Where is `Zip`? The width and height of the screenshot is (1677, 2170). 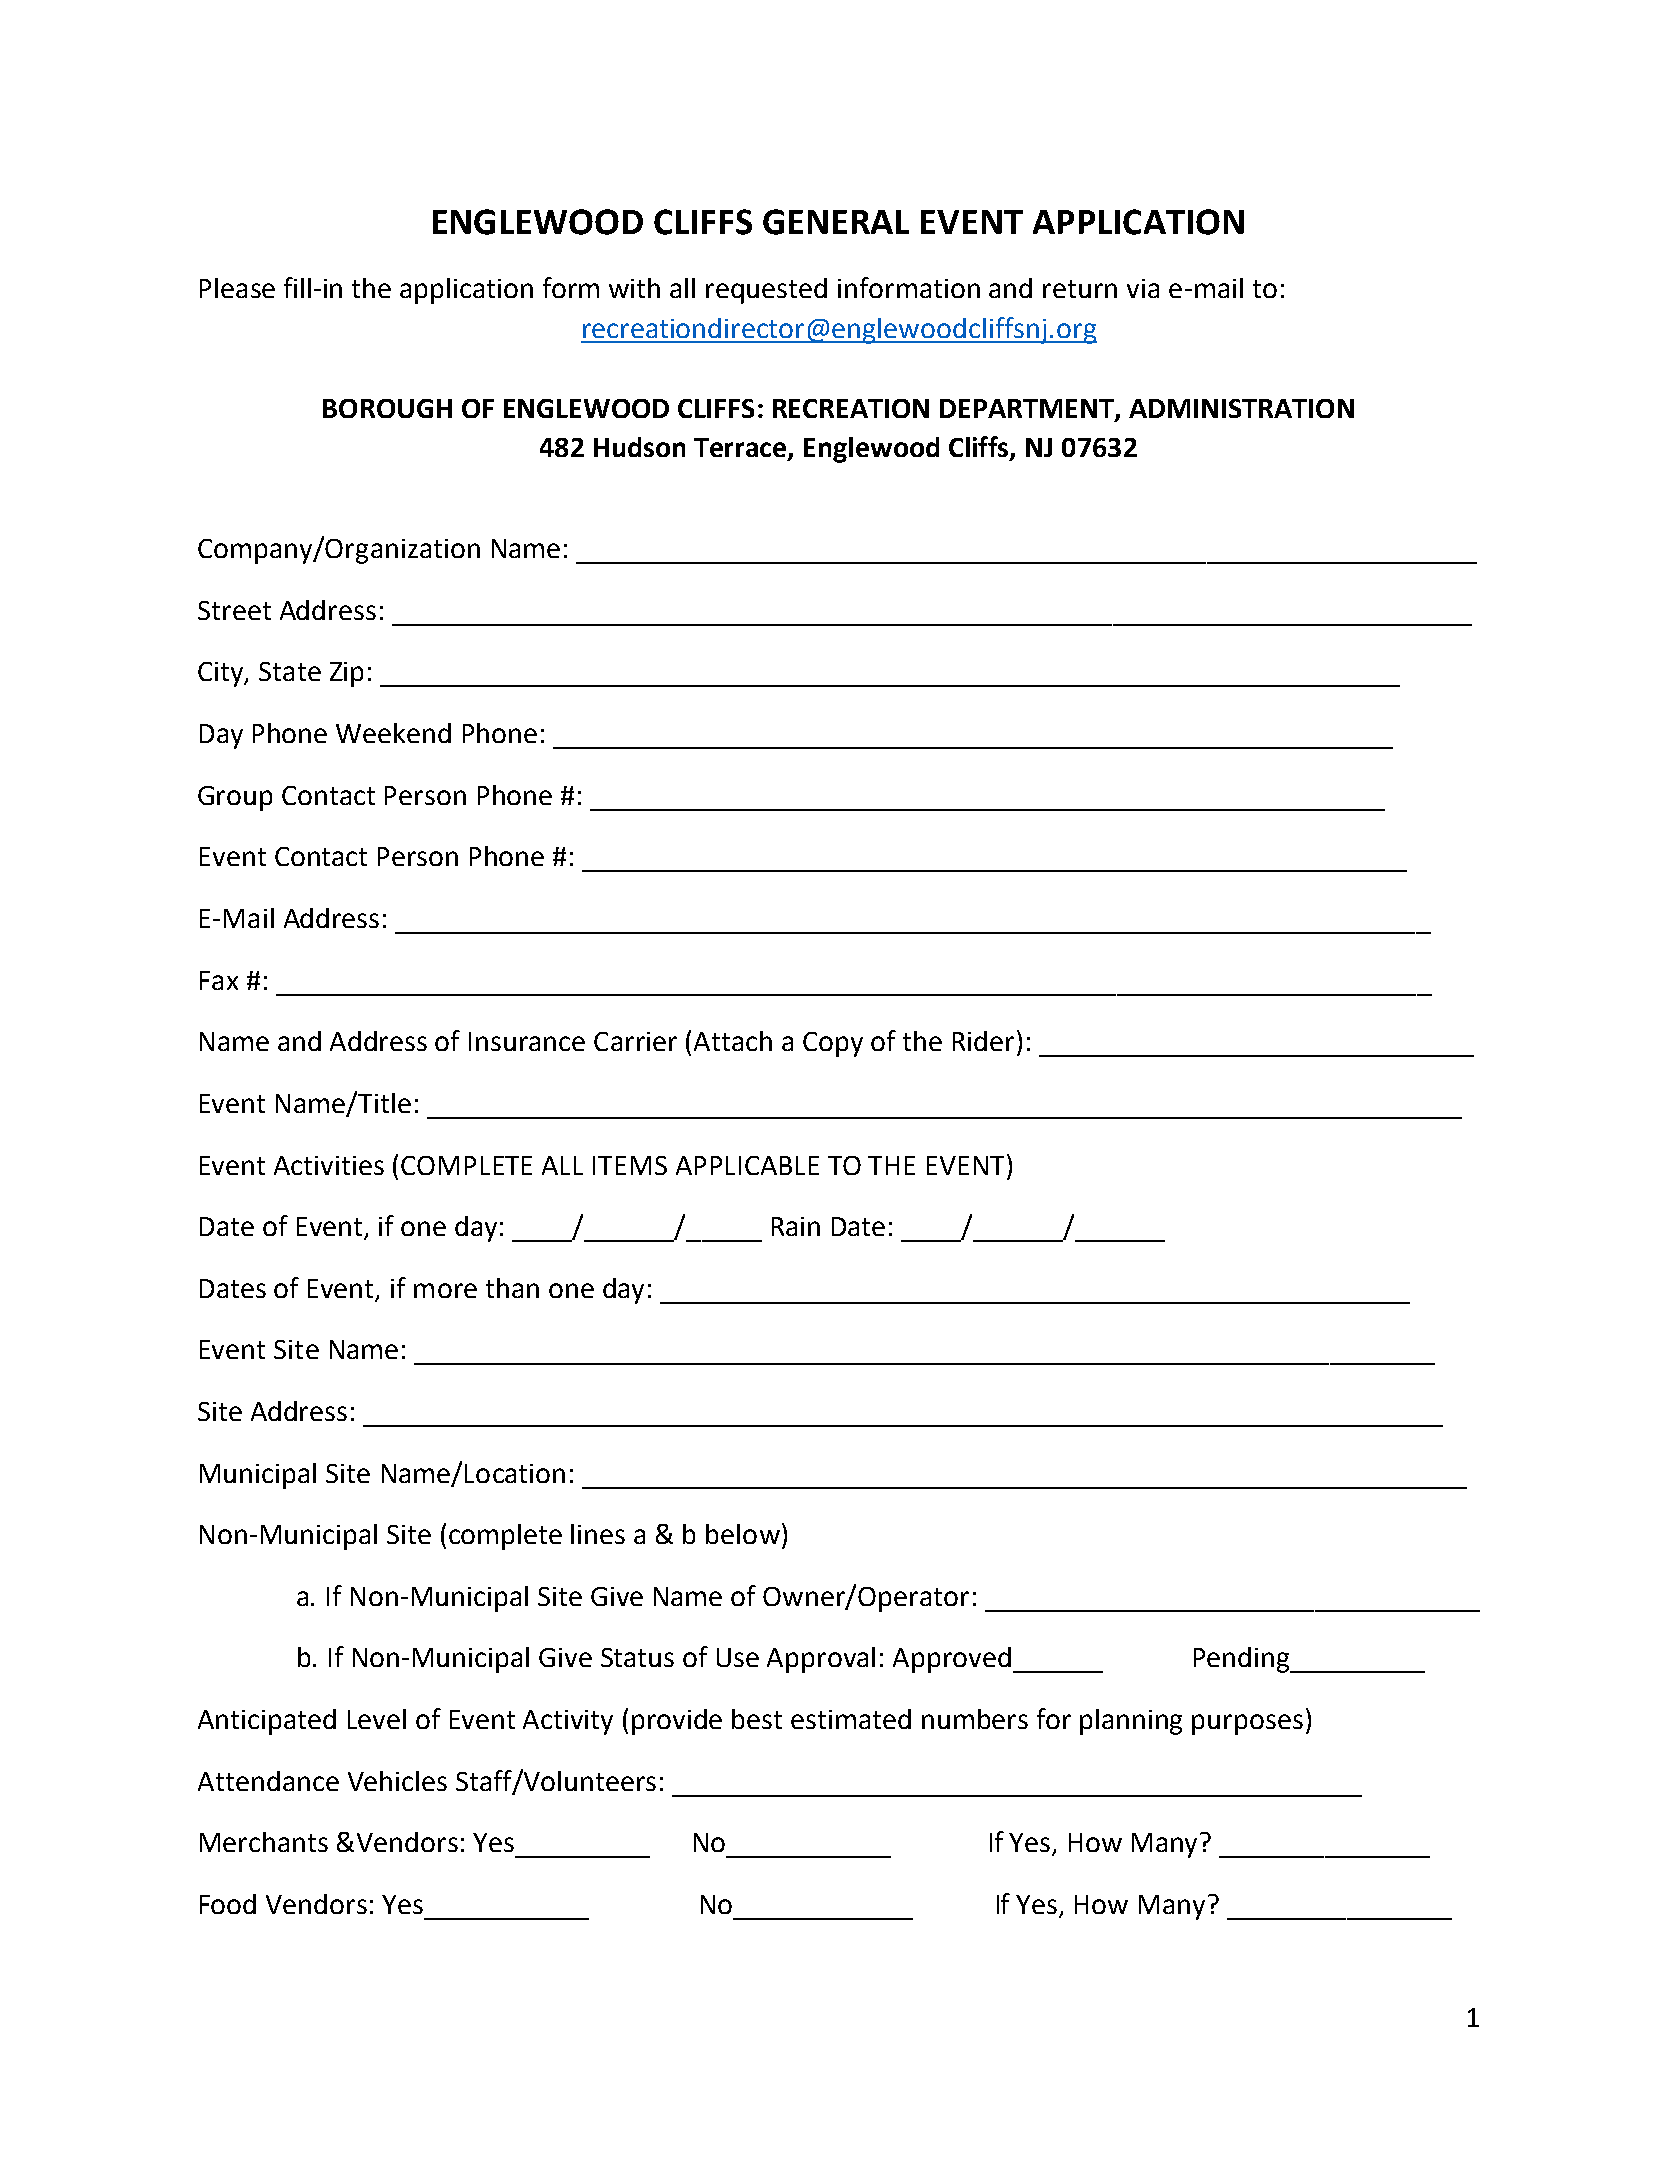 Zip is located at coordinates (346, 674).
